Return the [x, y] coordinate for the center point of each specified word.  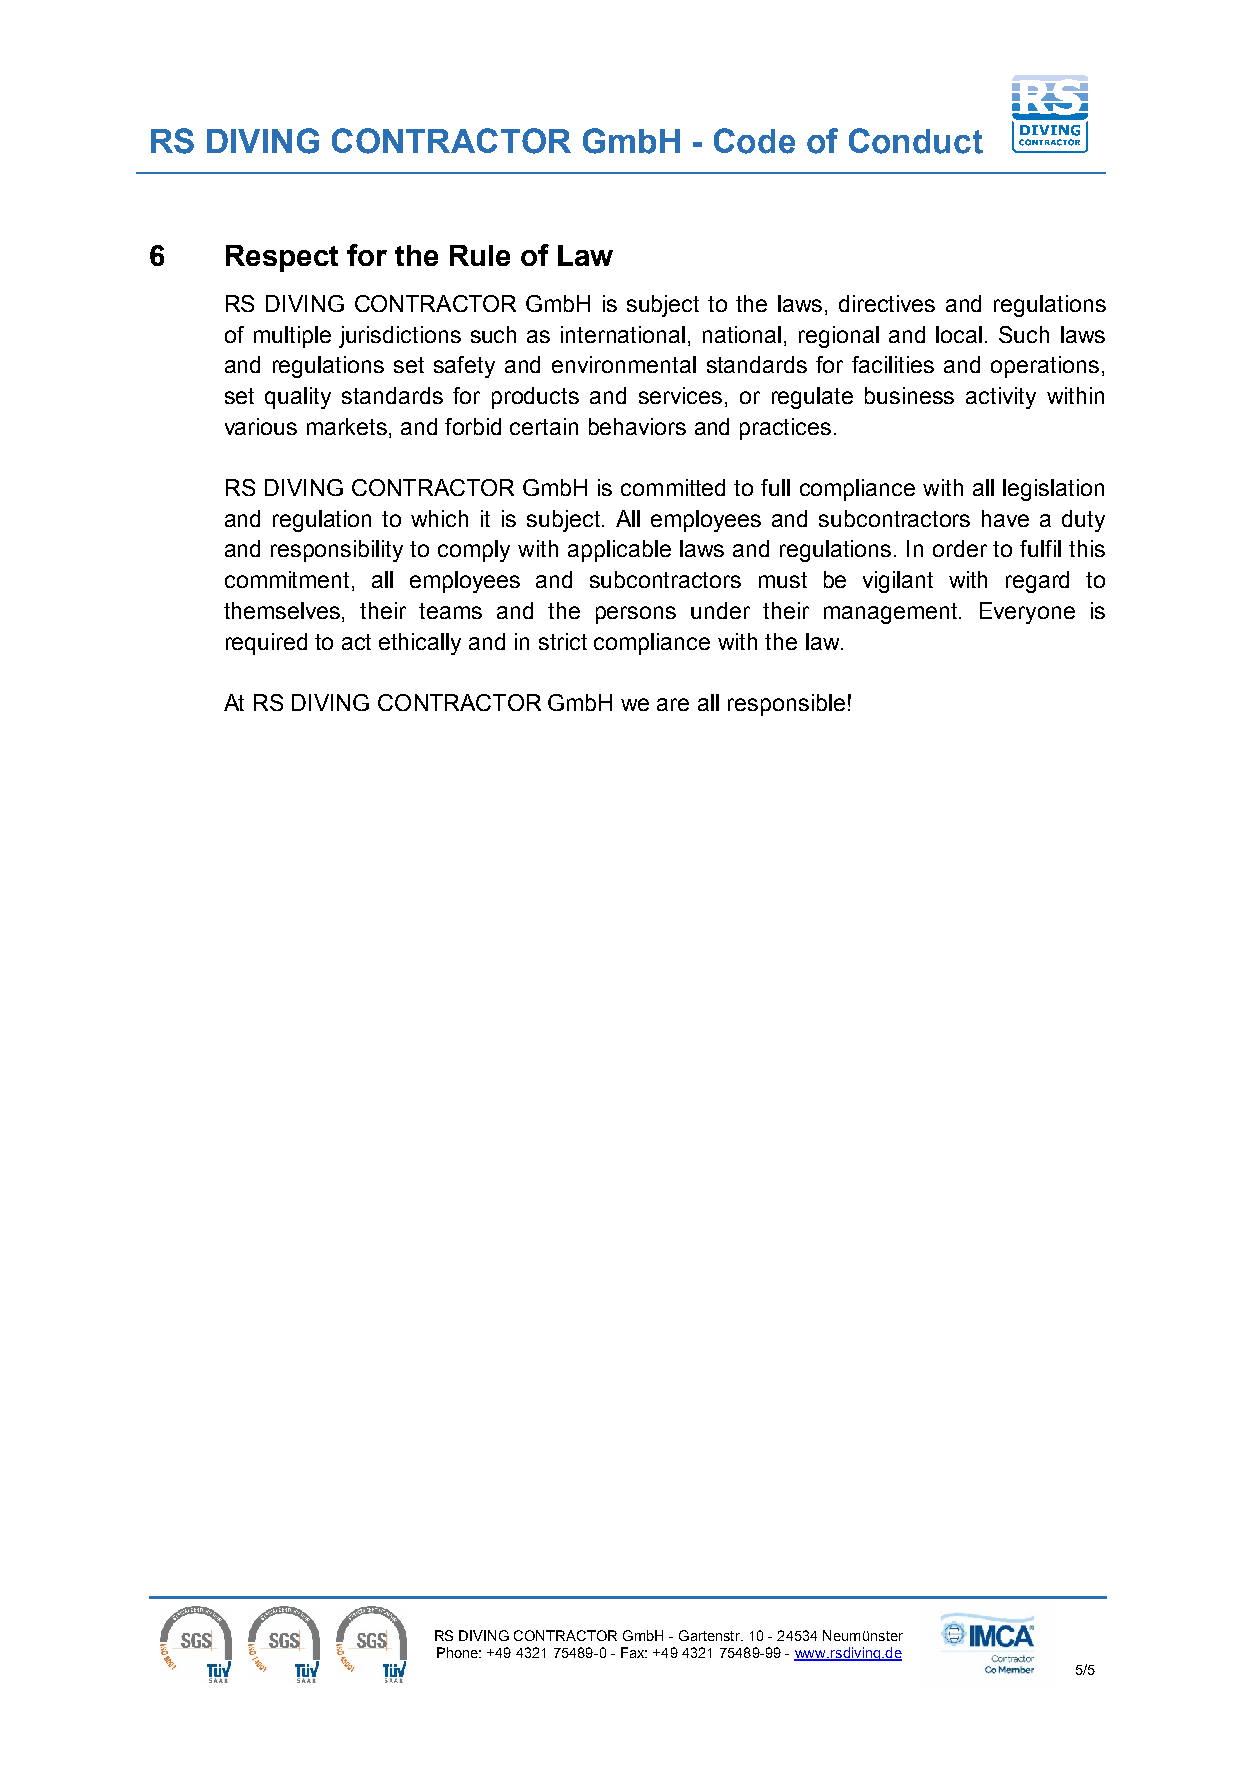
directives [887, 303]
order [960, 548]
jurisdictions [400, 337]
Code [754, 141]
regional [839, 337]
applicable [619, 551]
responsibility [337, 551]
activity [1001, 398]
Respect [282, 258]
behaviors [637, 426]
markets [348, 428]
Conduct [916, 141]
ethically [420, 644]
